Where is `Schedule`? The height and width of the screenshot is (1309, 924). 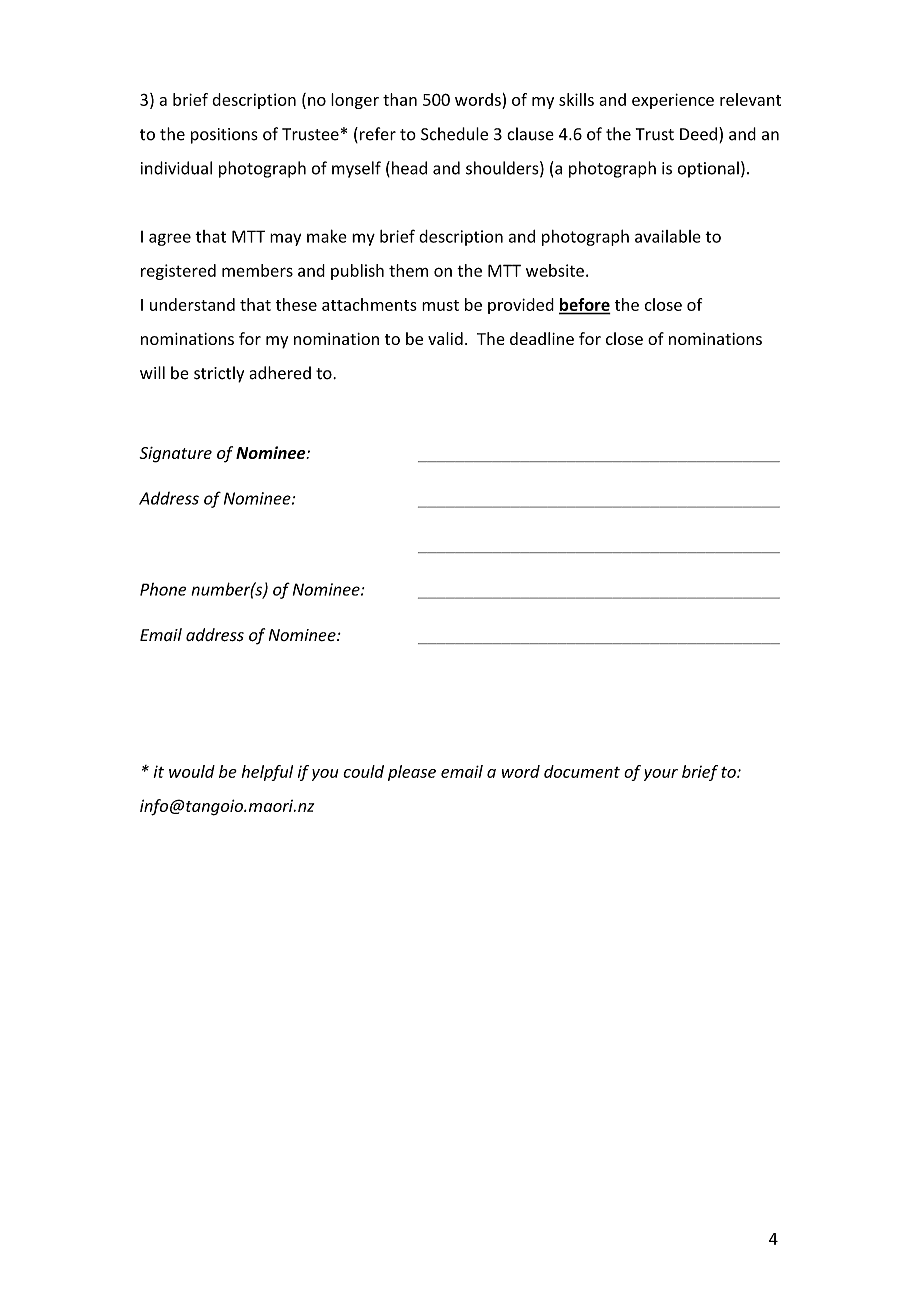 Schedule is located at coordinates (454, 134).
